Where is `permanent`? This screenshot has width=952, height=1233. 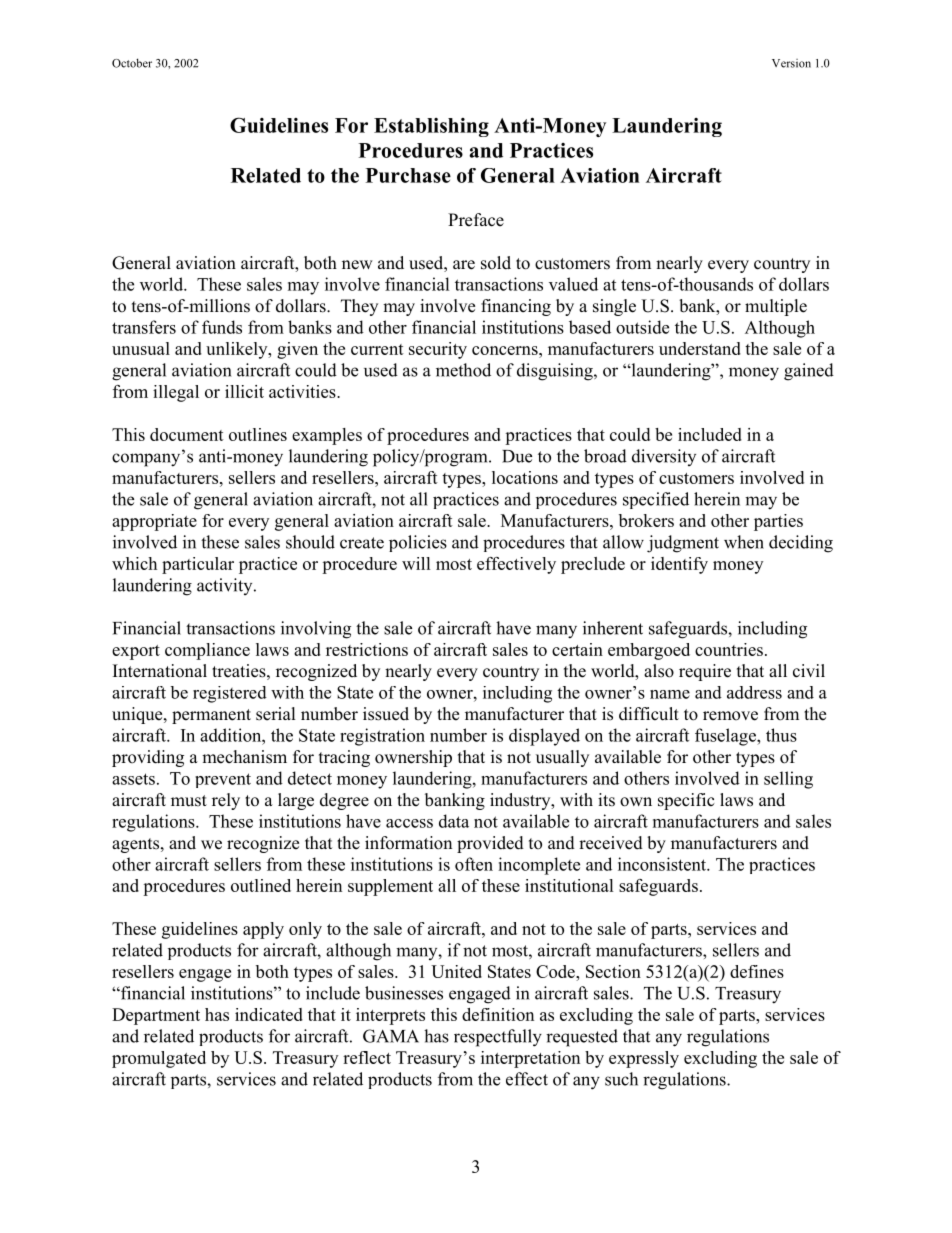 permanent is located at coordinates (211, 716).
